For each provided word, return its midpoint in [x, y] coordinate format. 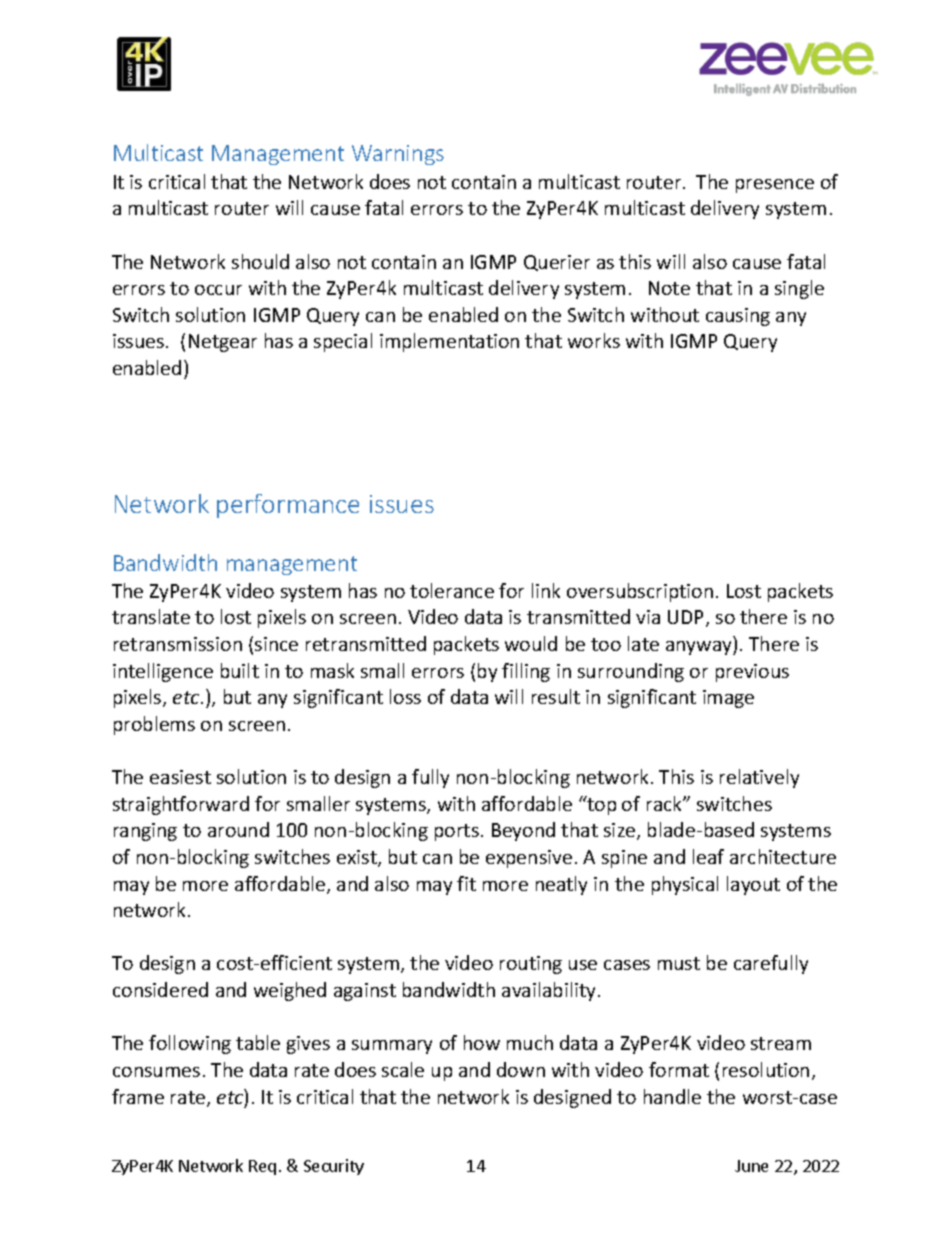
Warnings [398, 155]
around [238, 829]
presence [775, 186]
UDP [687, 618]
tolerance [452, 590]
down [521, 1069]
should [260, 261]
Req [262, 1167]
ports [457, 832]
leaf [708, 856]
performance [288, 506]
